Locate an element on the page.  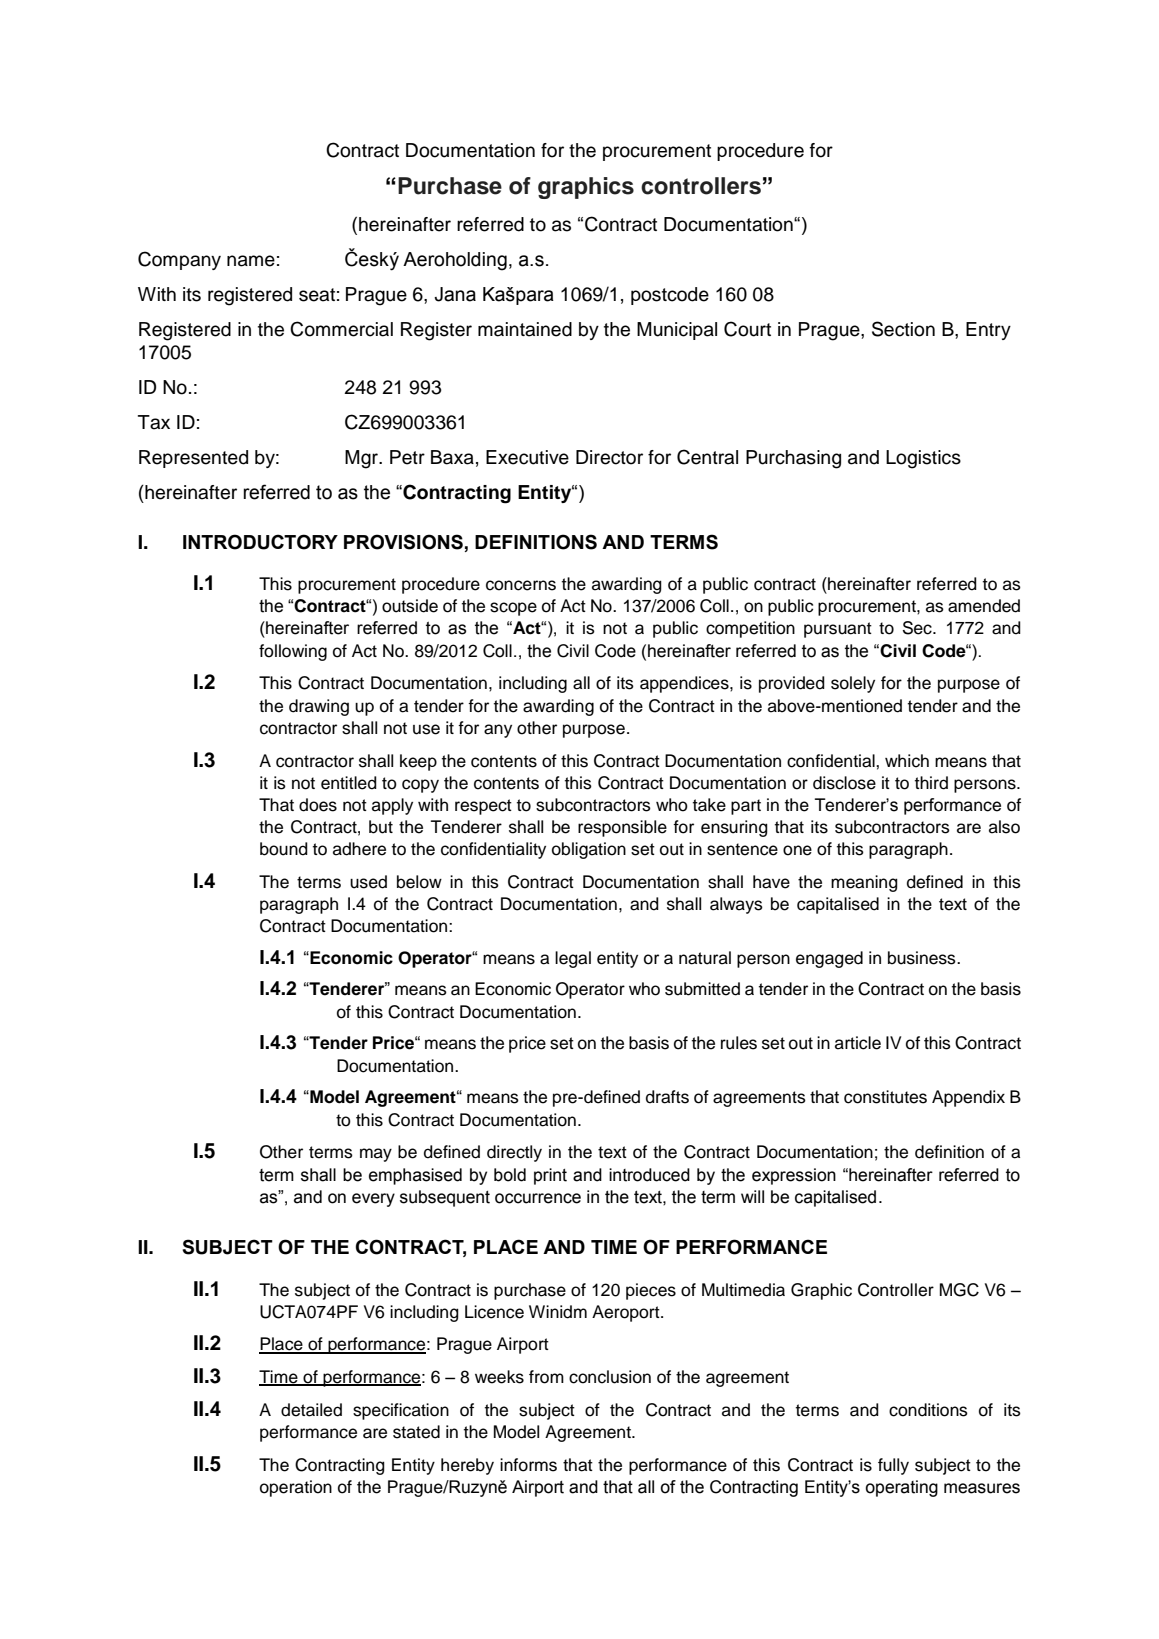
may is located at coordinates (376, 1155).
